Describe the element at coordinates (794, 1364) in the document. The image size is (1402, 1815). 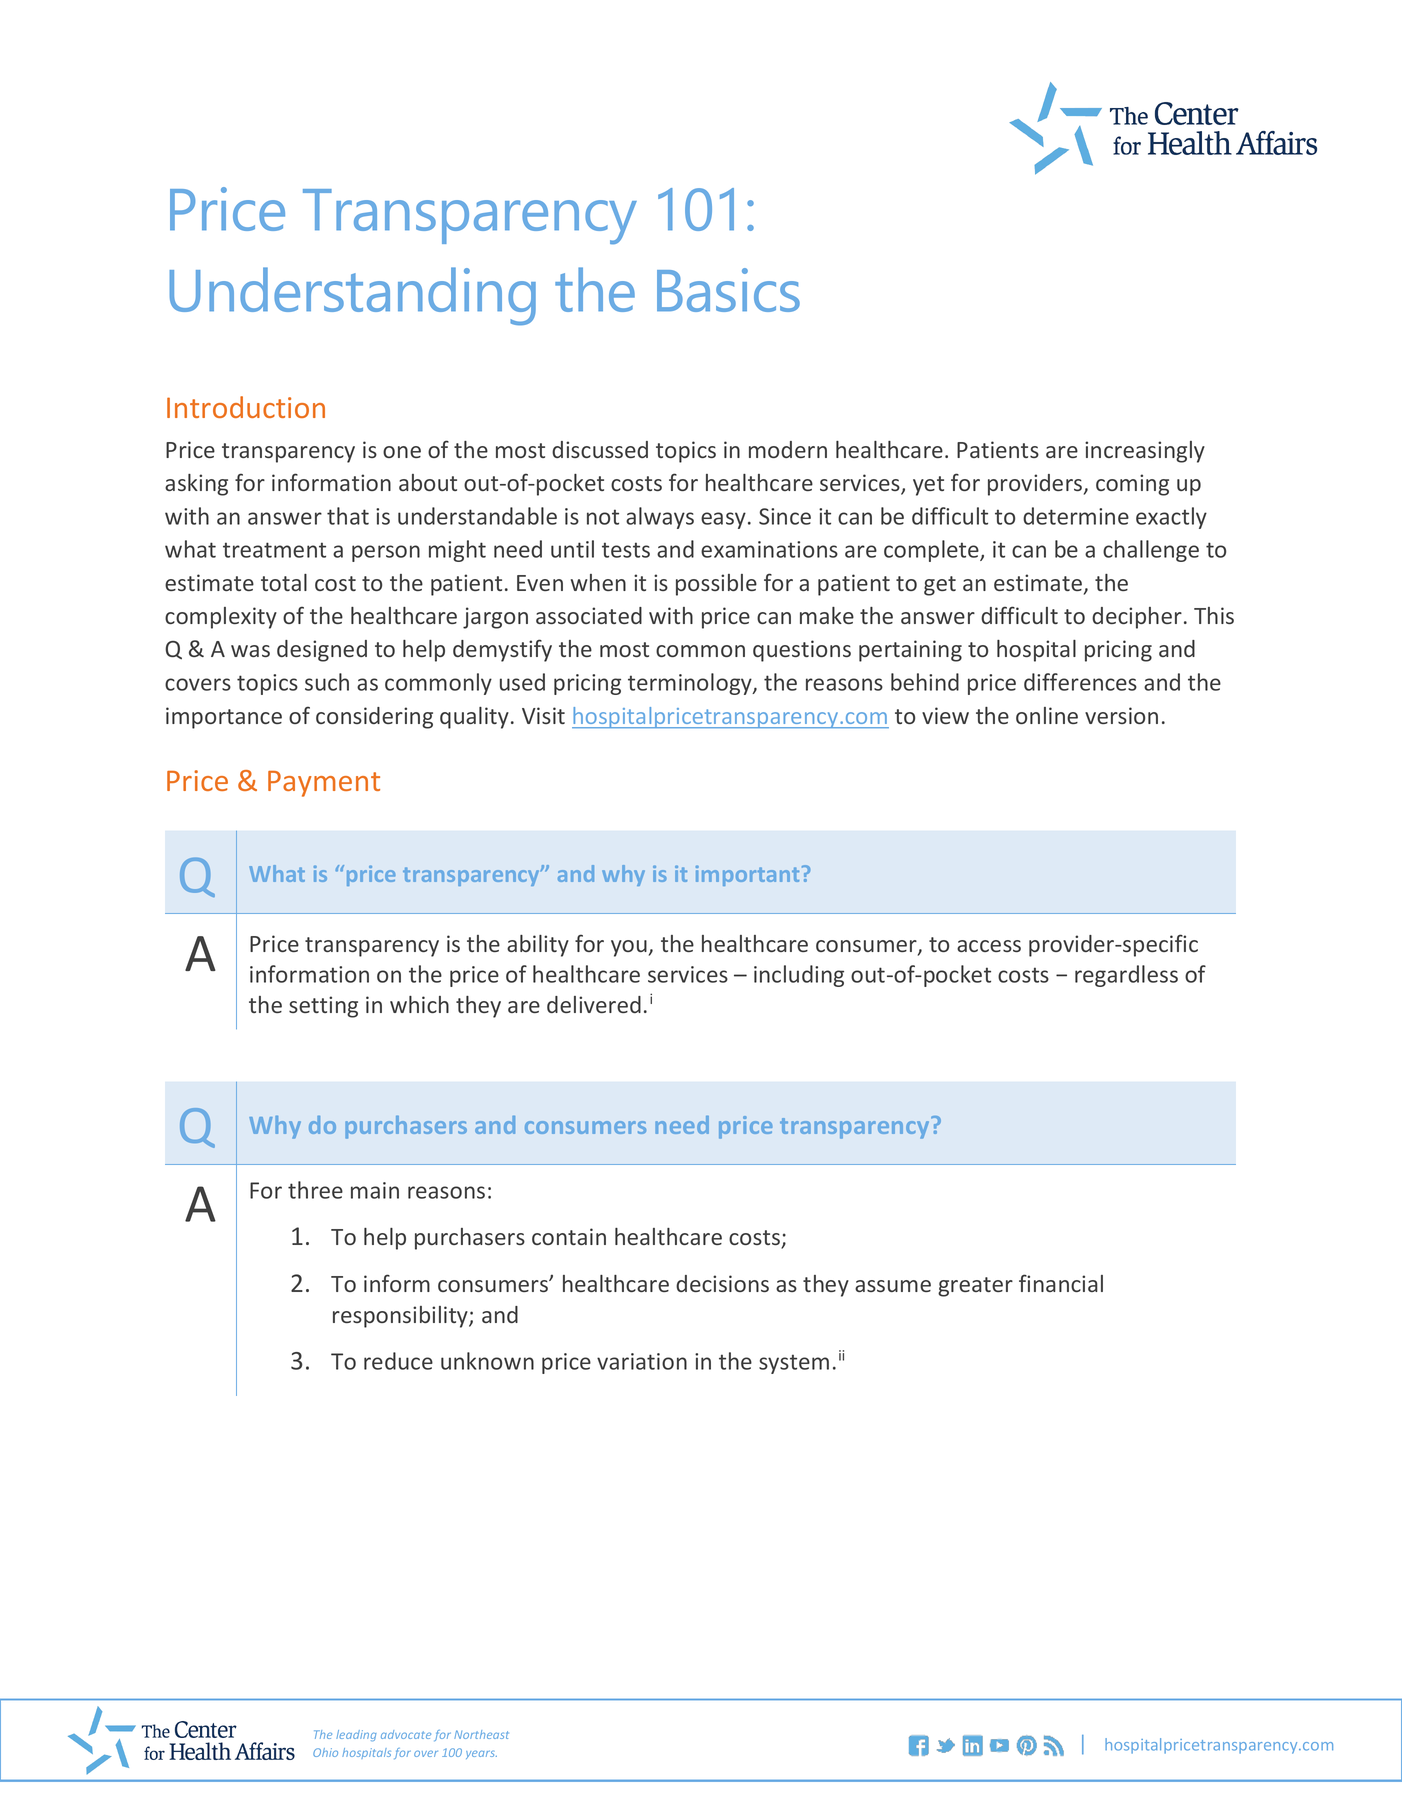
I see `system` at that location.
